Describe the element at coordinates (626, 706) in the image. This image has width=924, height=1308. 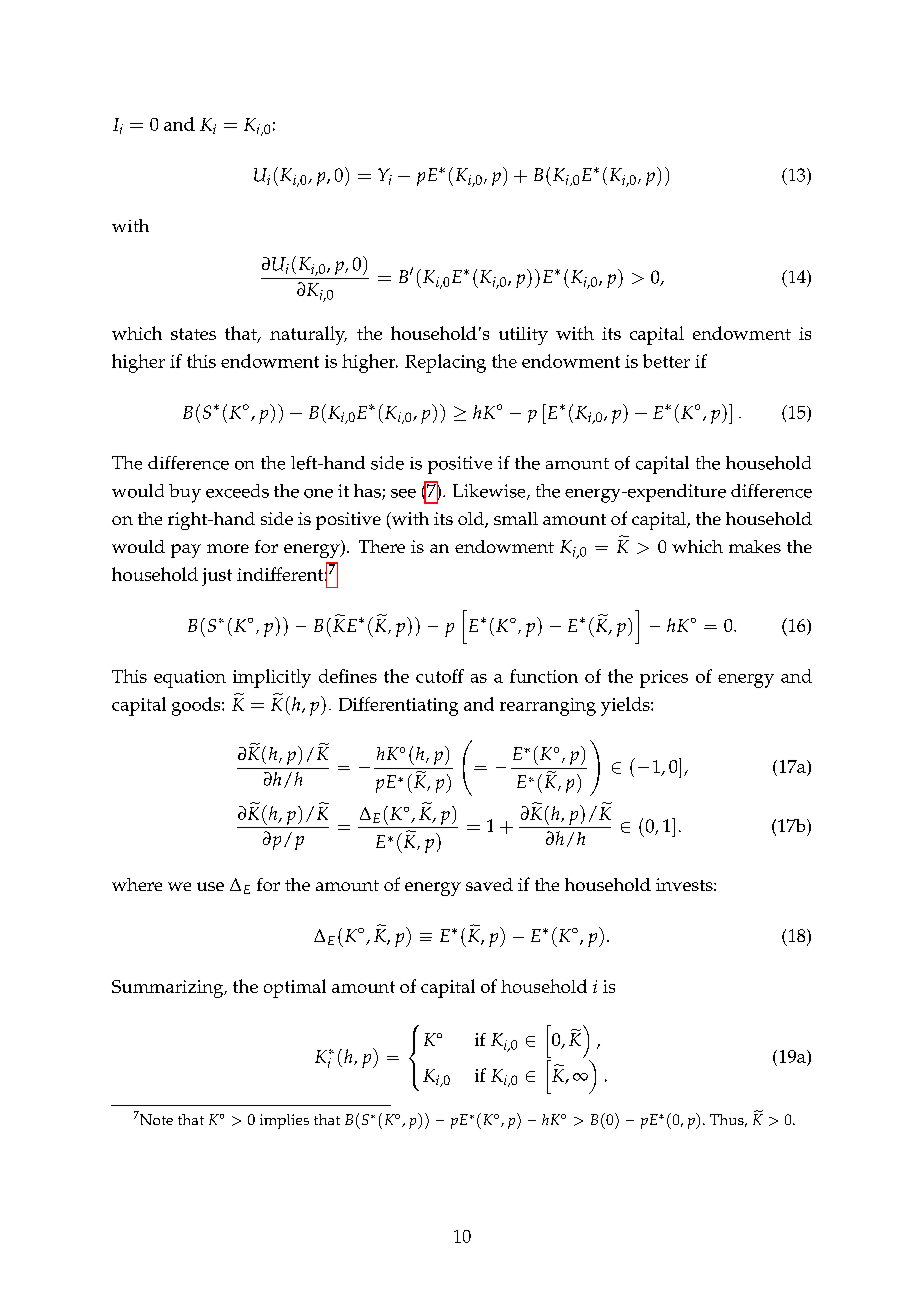
I see `yields` at that location.
